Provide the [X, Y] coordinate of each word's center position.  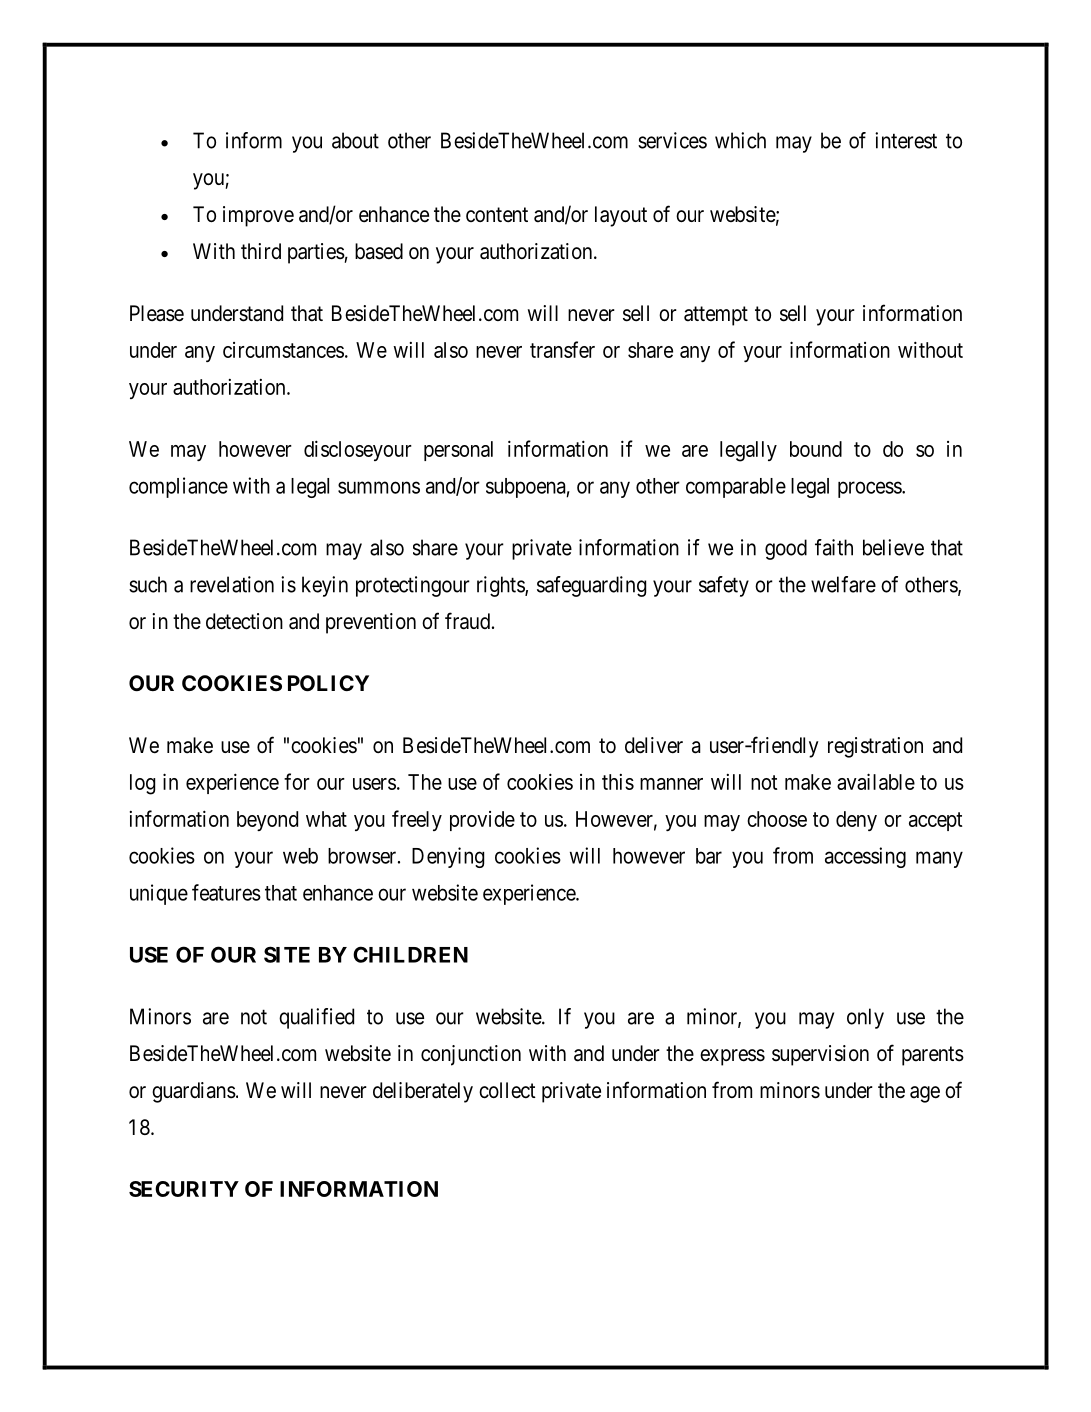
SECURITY [184, 1189]
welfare [843, 584]
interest [906, 140]
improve [258, 216]
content [497, 214]
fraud [467, 621]
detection [244, 621]
